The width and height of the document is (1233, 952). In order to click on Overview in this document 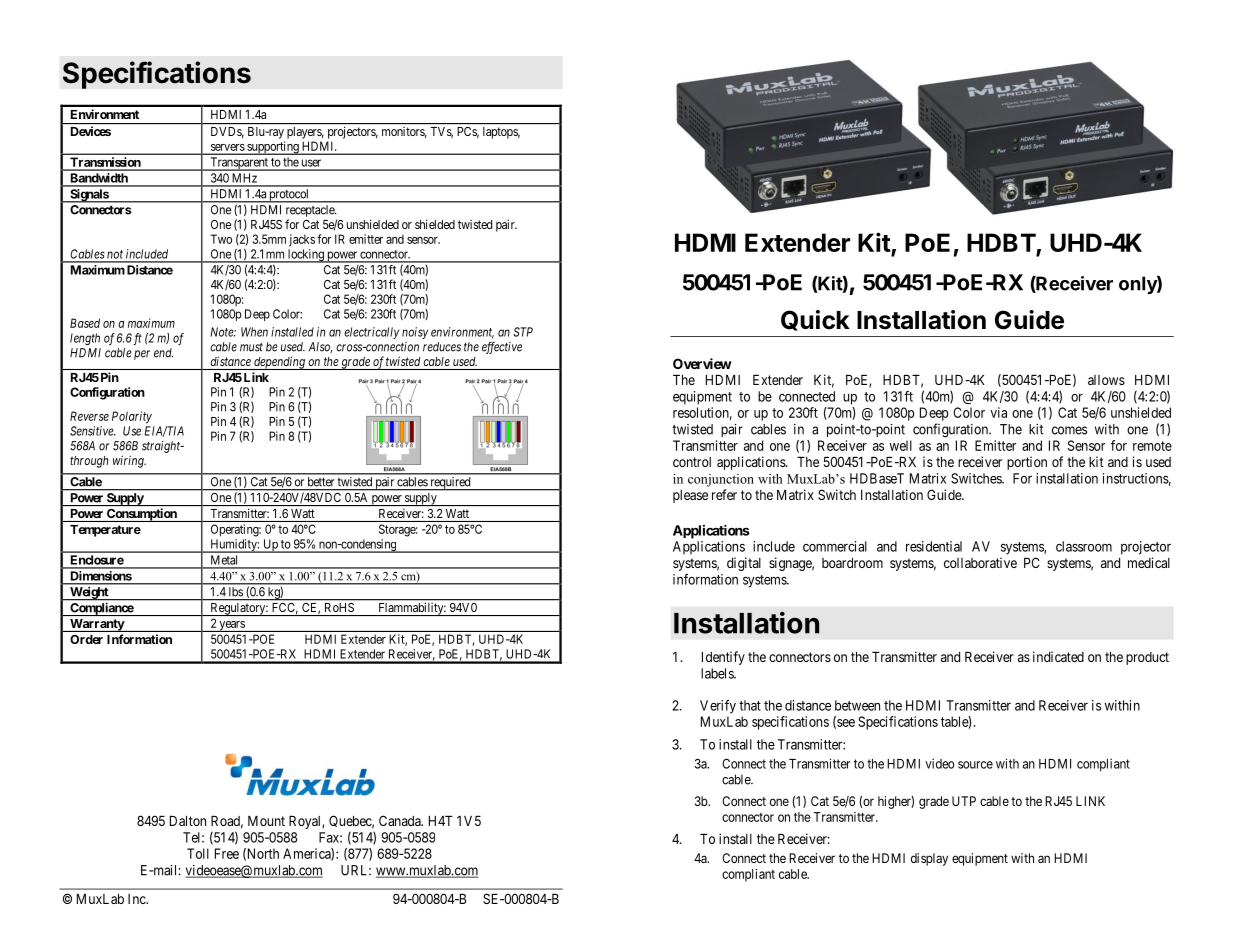, I will do `click(702, 363)`.
